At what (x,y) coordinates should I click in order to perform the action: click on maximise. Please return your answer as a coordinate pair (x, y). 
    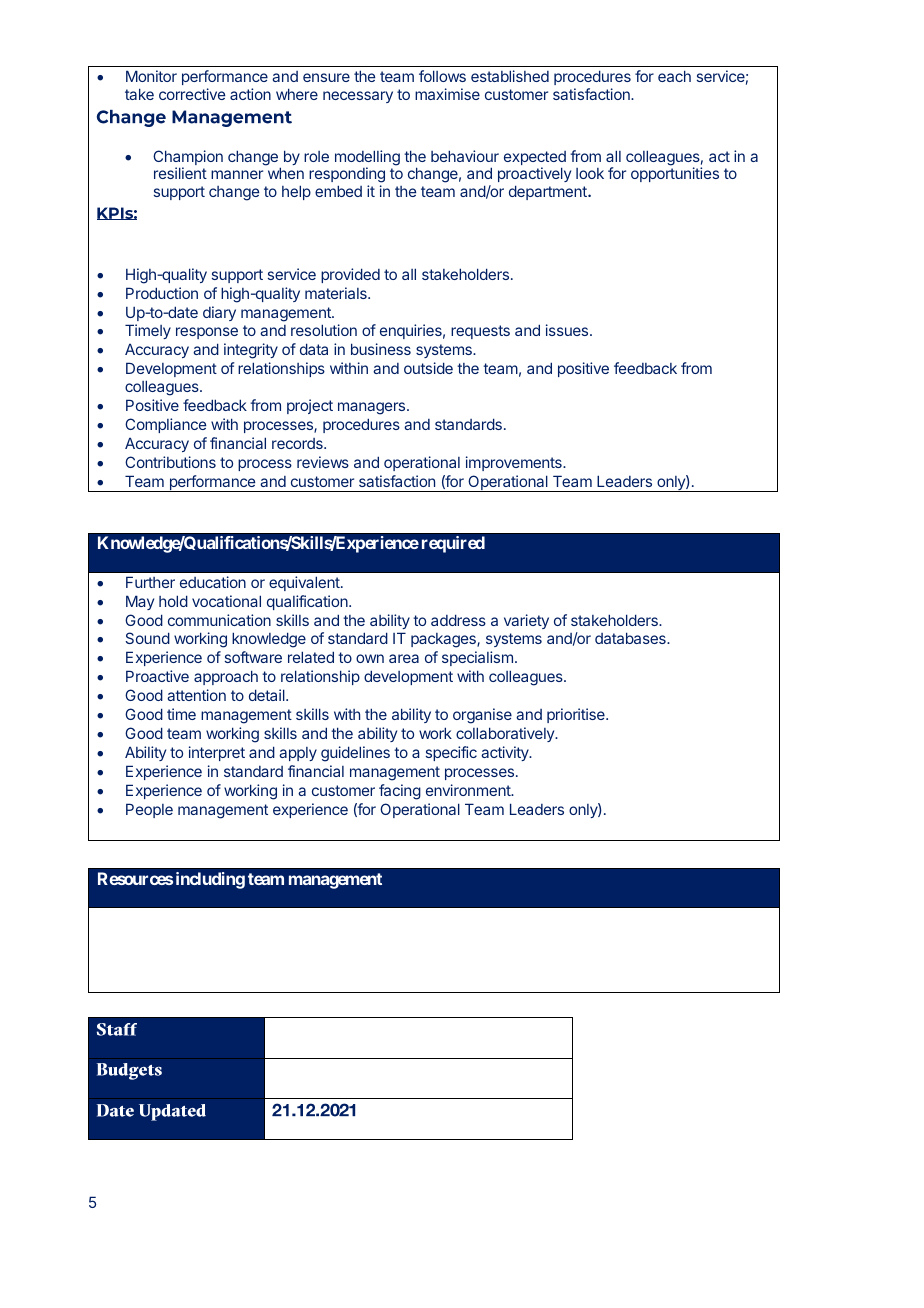
    Looking at the image, I should click on (447, 94).
